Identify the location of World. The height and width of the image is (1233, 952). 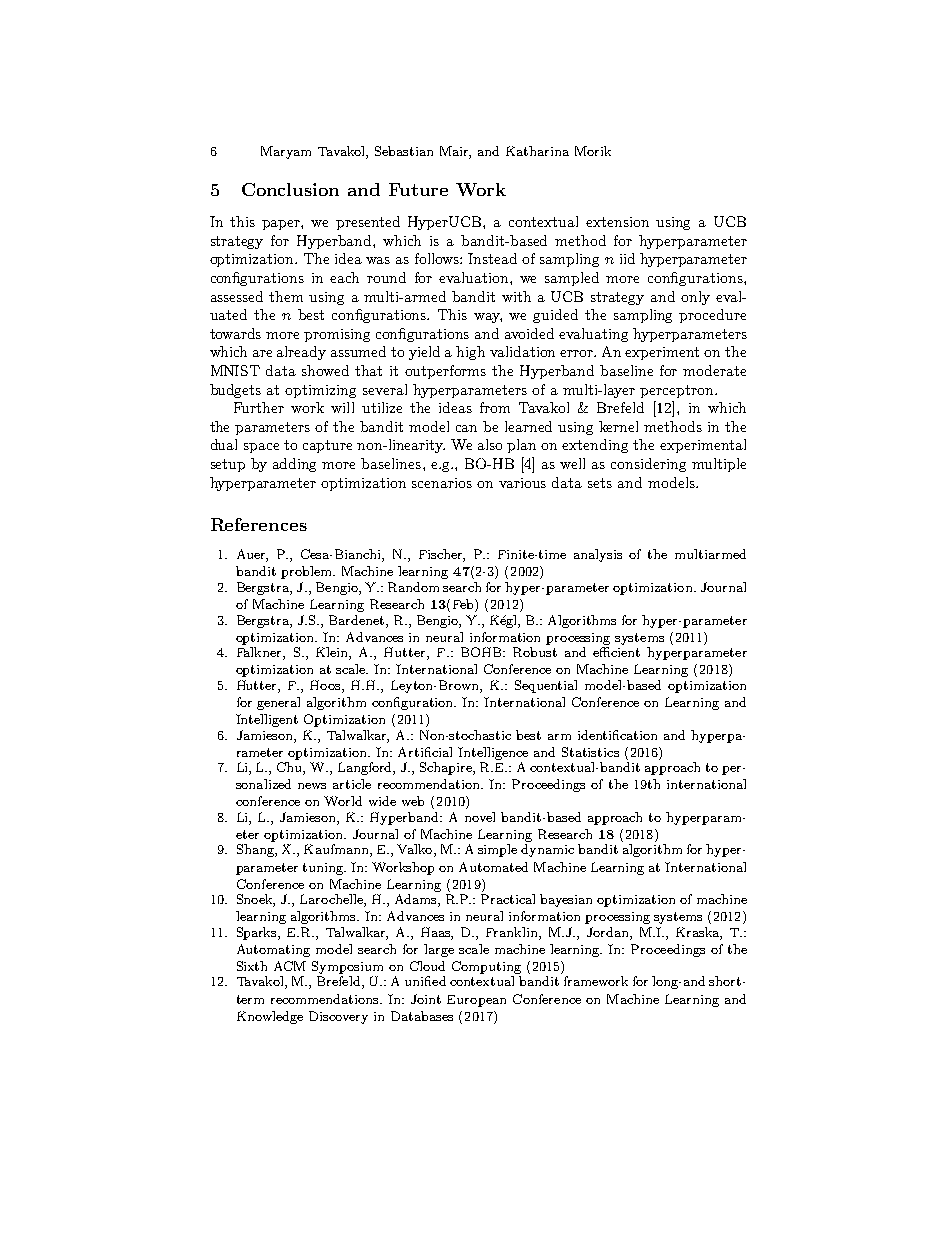
(343, 801).
